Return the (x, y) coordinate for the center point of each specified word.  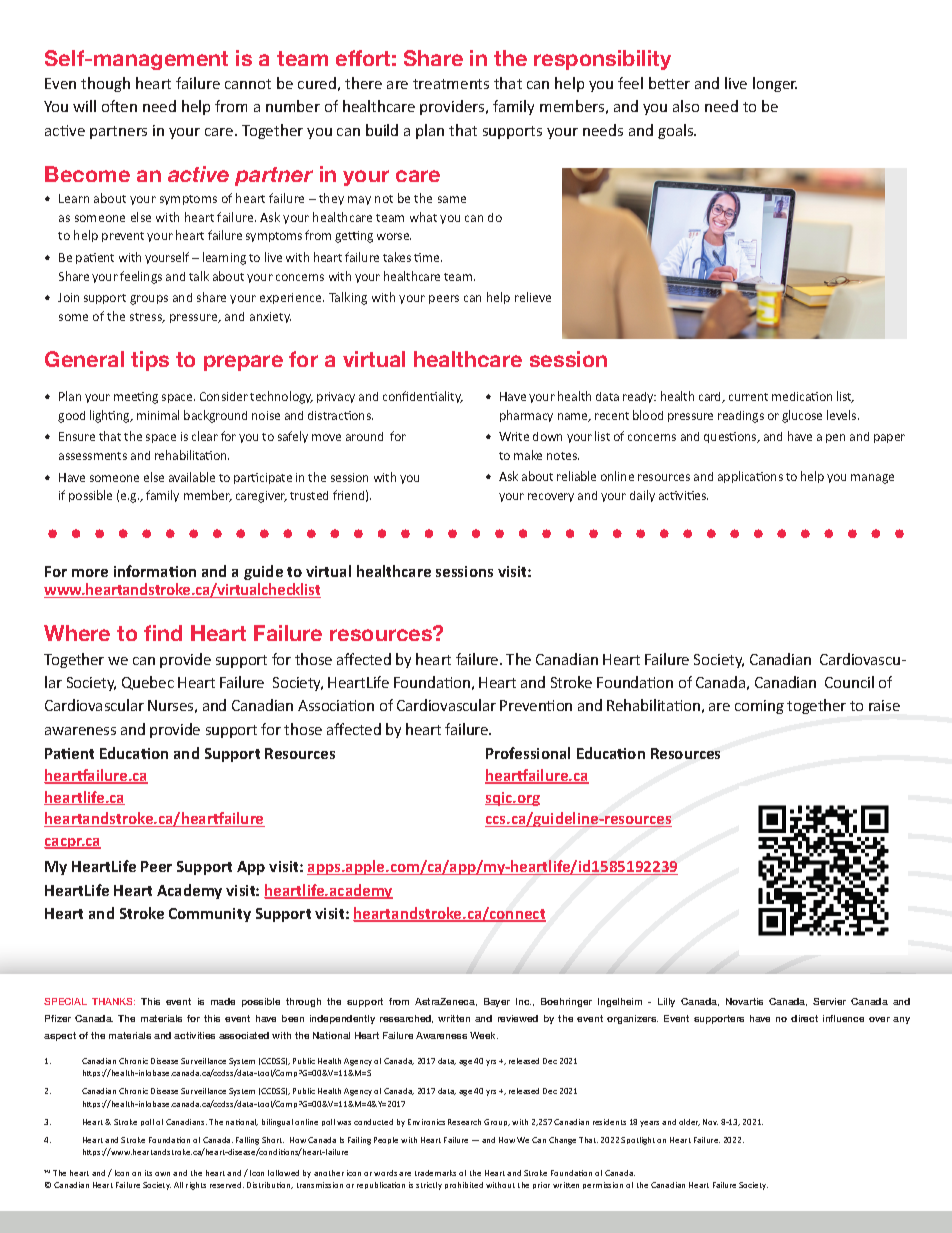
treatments (451, 84)
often (119, 106)
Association (336, 705)
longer (775, 84)
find (163, 633)
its (148, 1173)
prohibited (464, 1185)
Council (849, 682)
